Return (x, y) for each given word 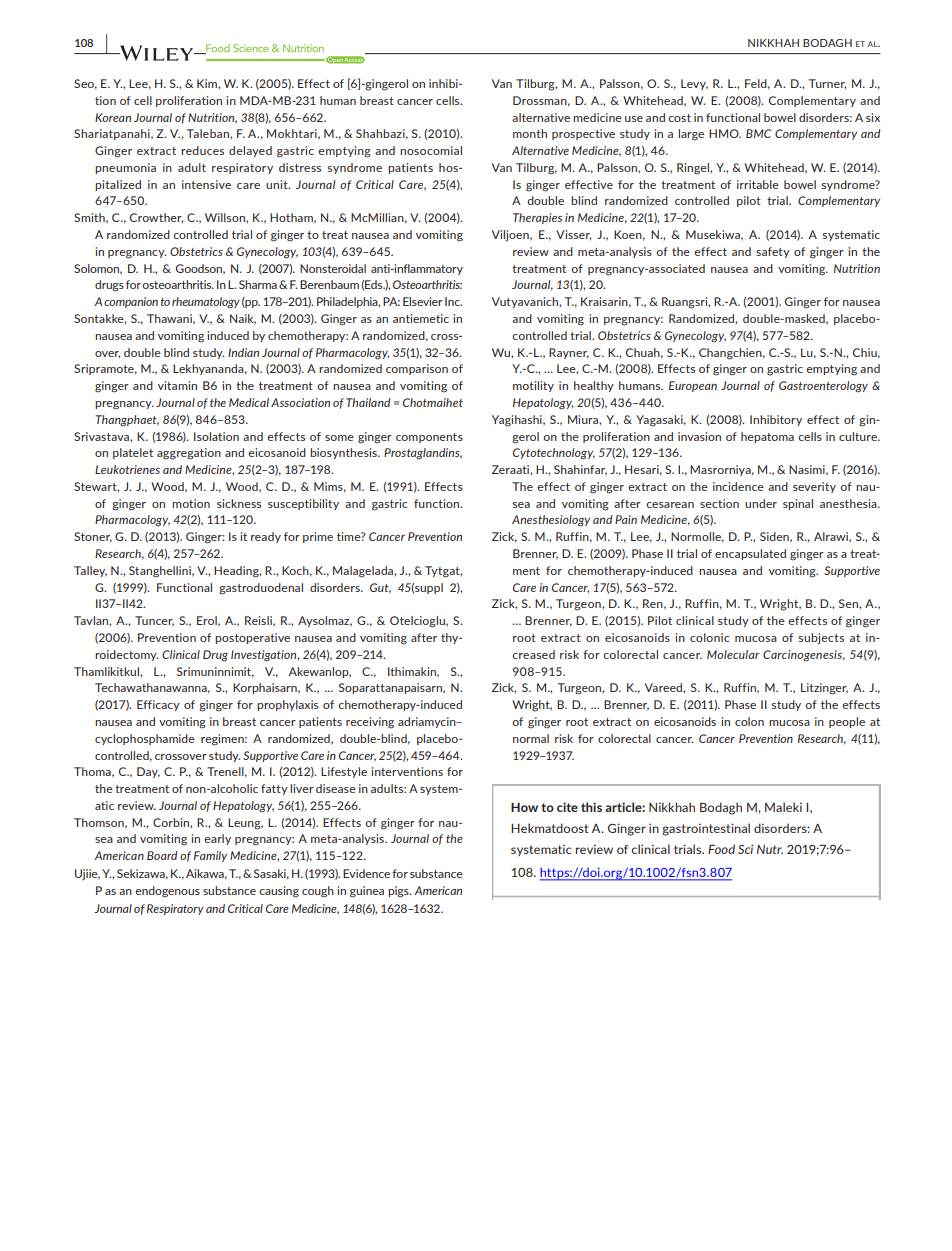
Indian (243, 352)
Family (210, 856)
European (693, 386)
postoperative (252, 638)
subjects (821, 639)
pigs (399, 892)
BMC (758, 133)
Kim (208, 83)
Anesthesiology (551, 521)
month (530, 133)
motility (533, 386)
